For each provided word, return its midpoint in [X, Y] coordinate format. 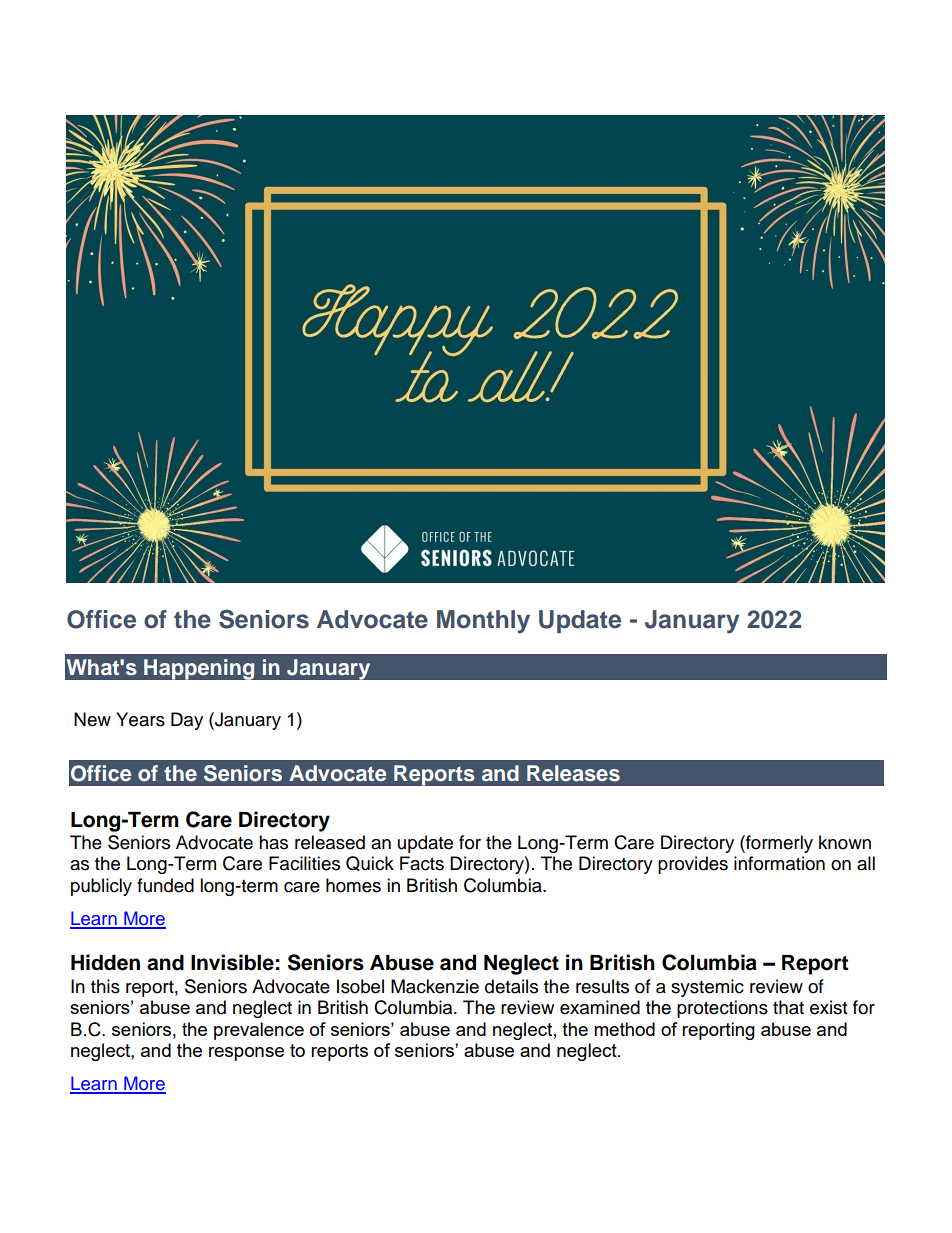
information [779, 863]
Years [140, 719]
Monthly [483, 622]
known [845, 842]
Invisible [232, 962]
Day [187, 721]
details [511, 986]
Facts [422, 863]
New [92, 719]
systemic [707, 988]
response [246, 1054]
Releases [573, 773]
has [273, 842]
